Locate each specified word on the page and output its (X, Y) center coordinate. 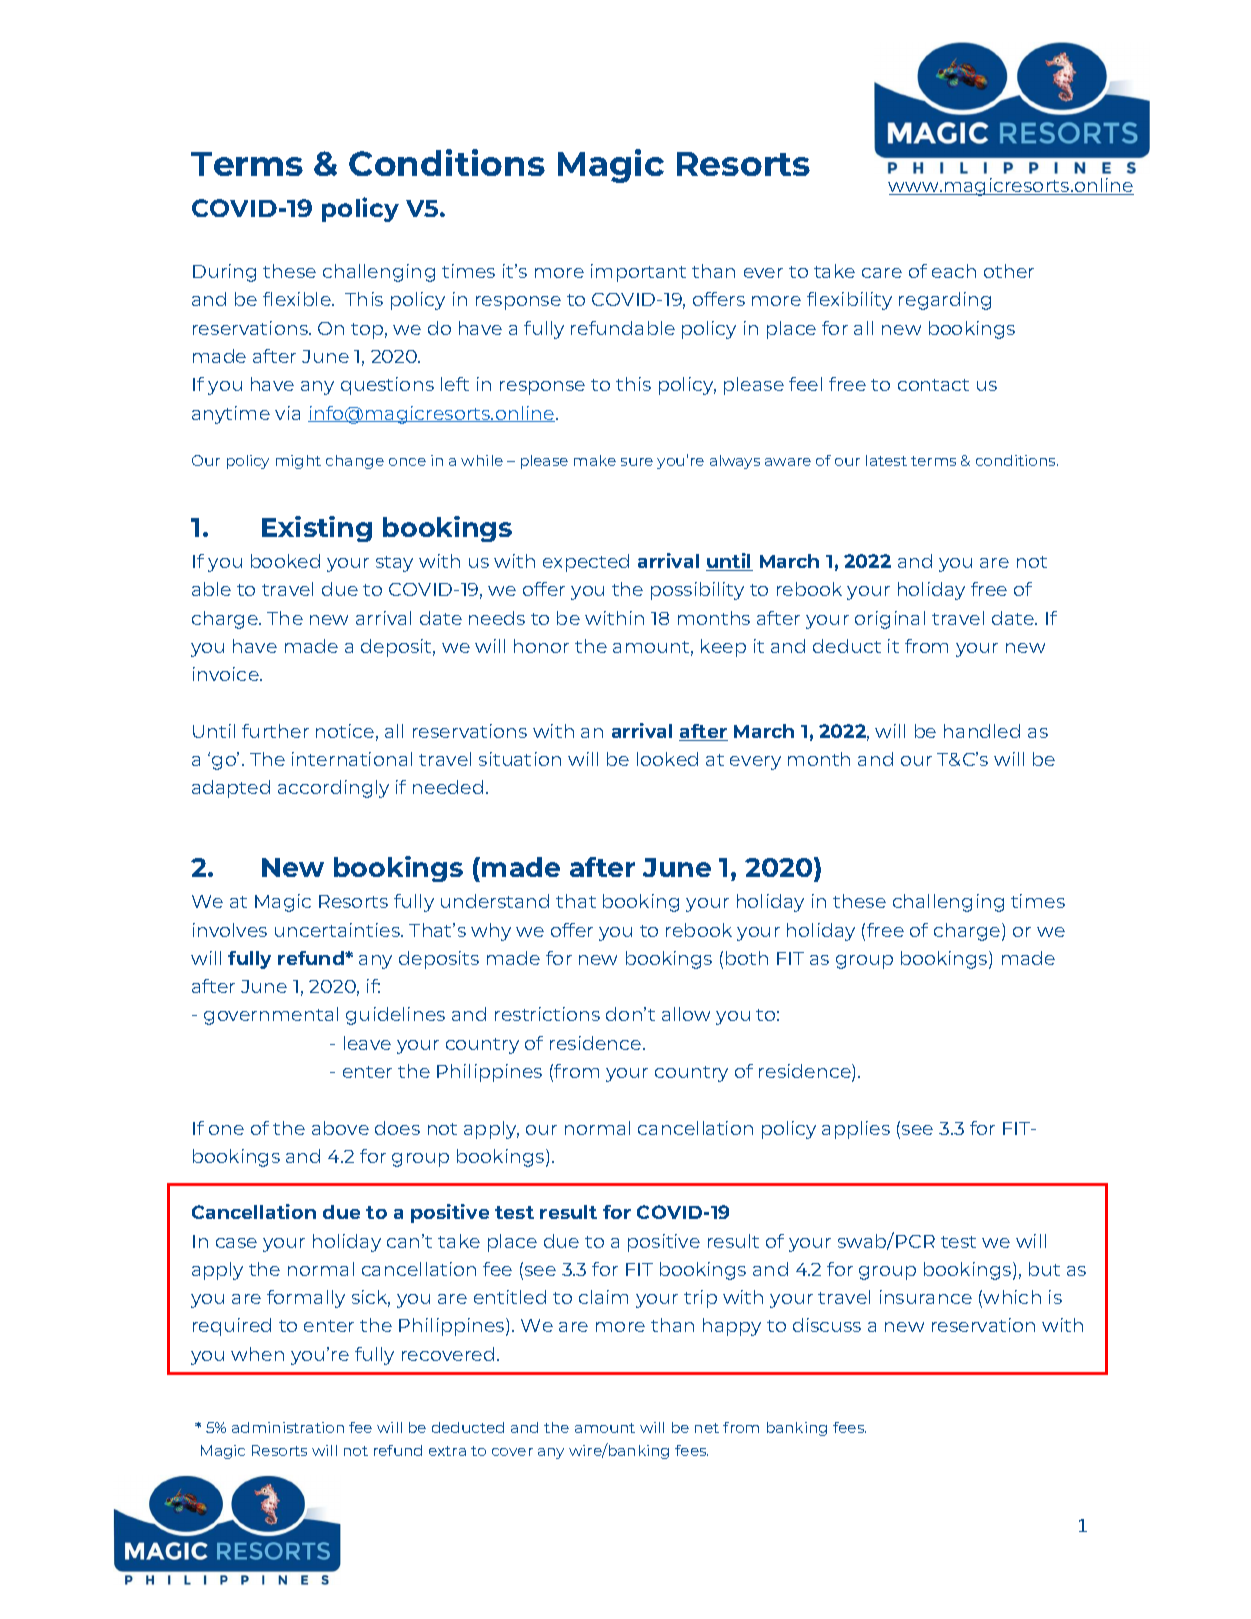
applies (856, 1130)
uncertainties (338, 930)
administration (288, 1427)
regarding (945, 301)
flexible (298, 299)
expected (586, 563)
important (638, 273)
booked (285, 561)
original (890, 620)
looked (667, 759)
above (340, 1128)
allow (686, 1014)
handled (982, 731)
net (707, 1428)
